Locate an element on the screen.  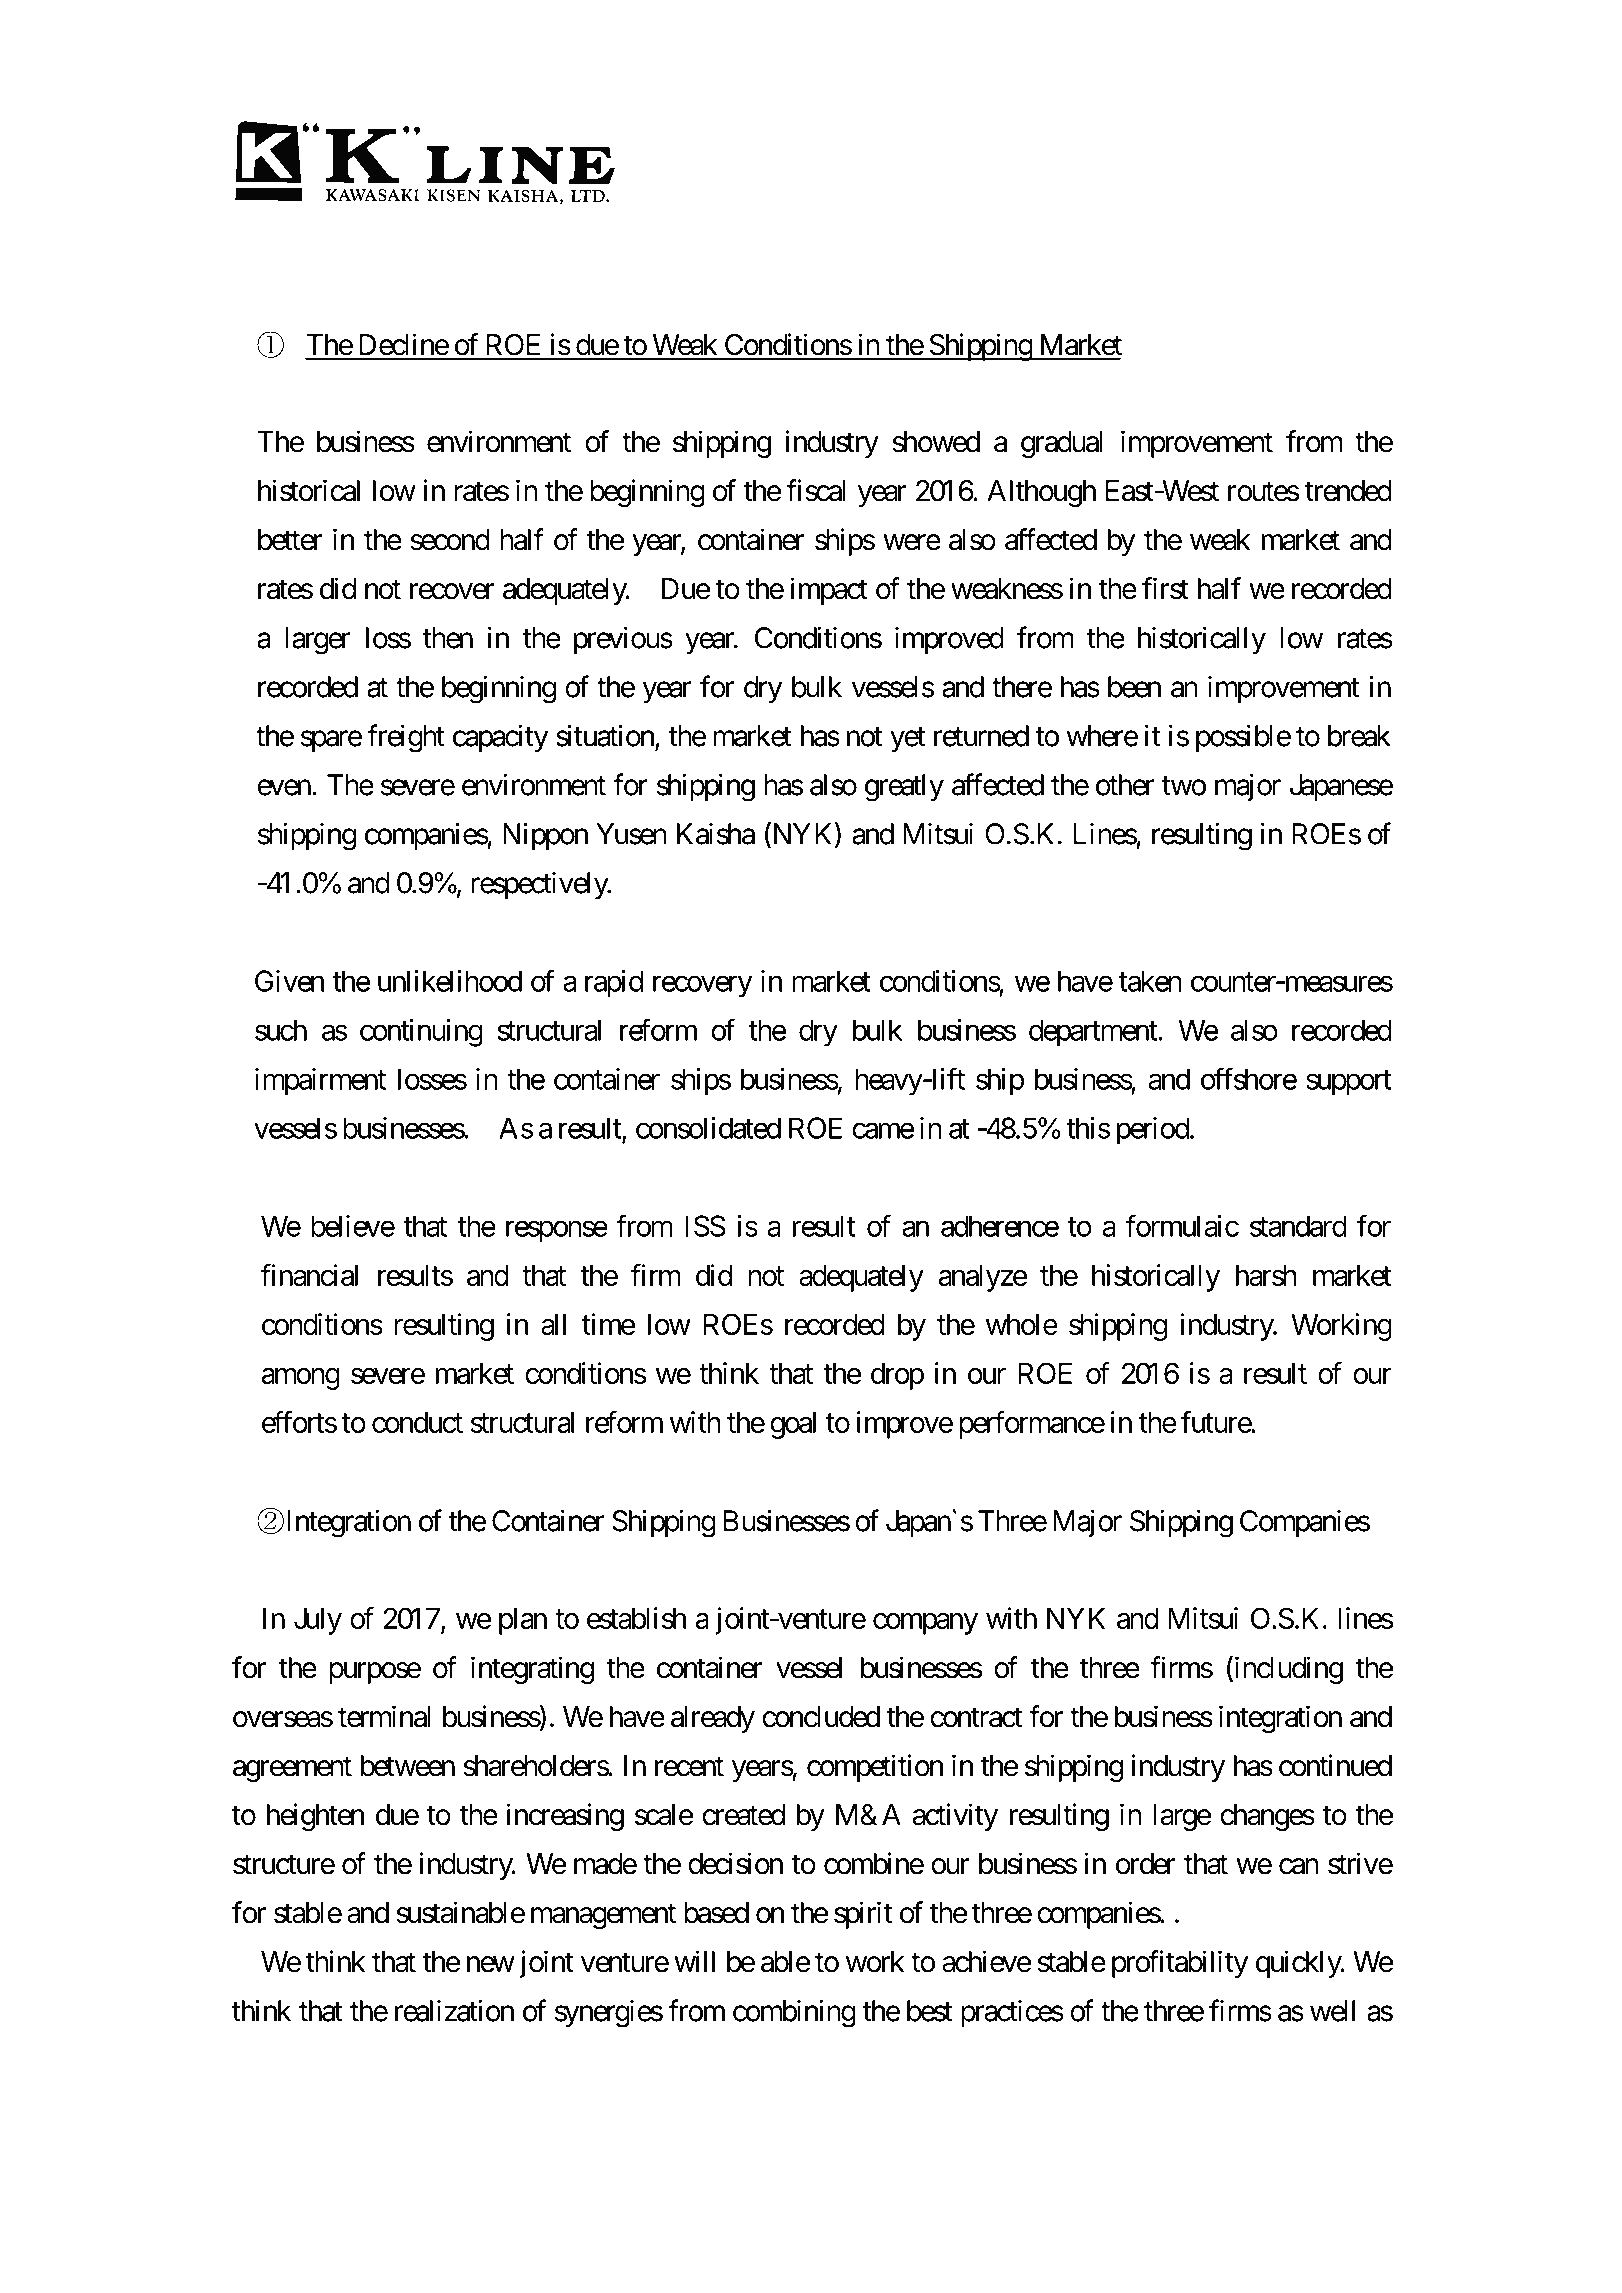
concluded is located at coordinates (821, 1717).
